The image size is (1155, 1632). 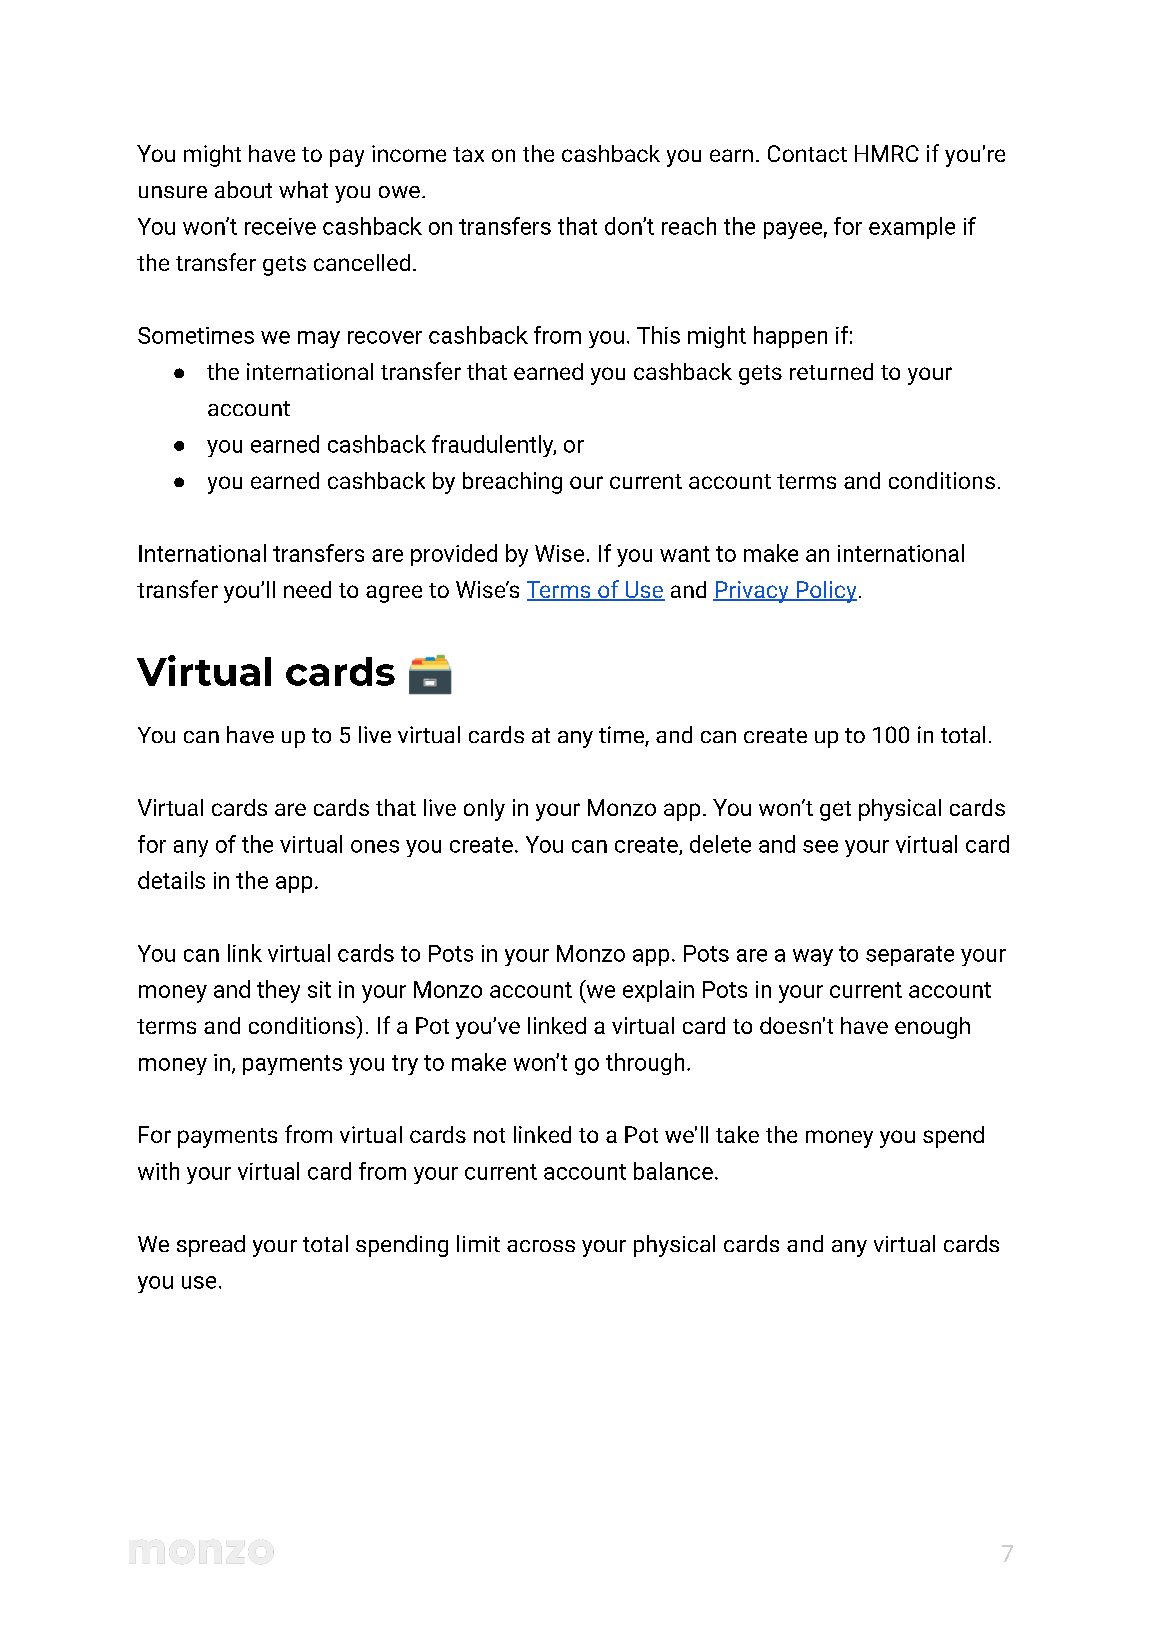 I want to click on only, so click(x=484, y=810).
